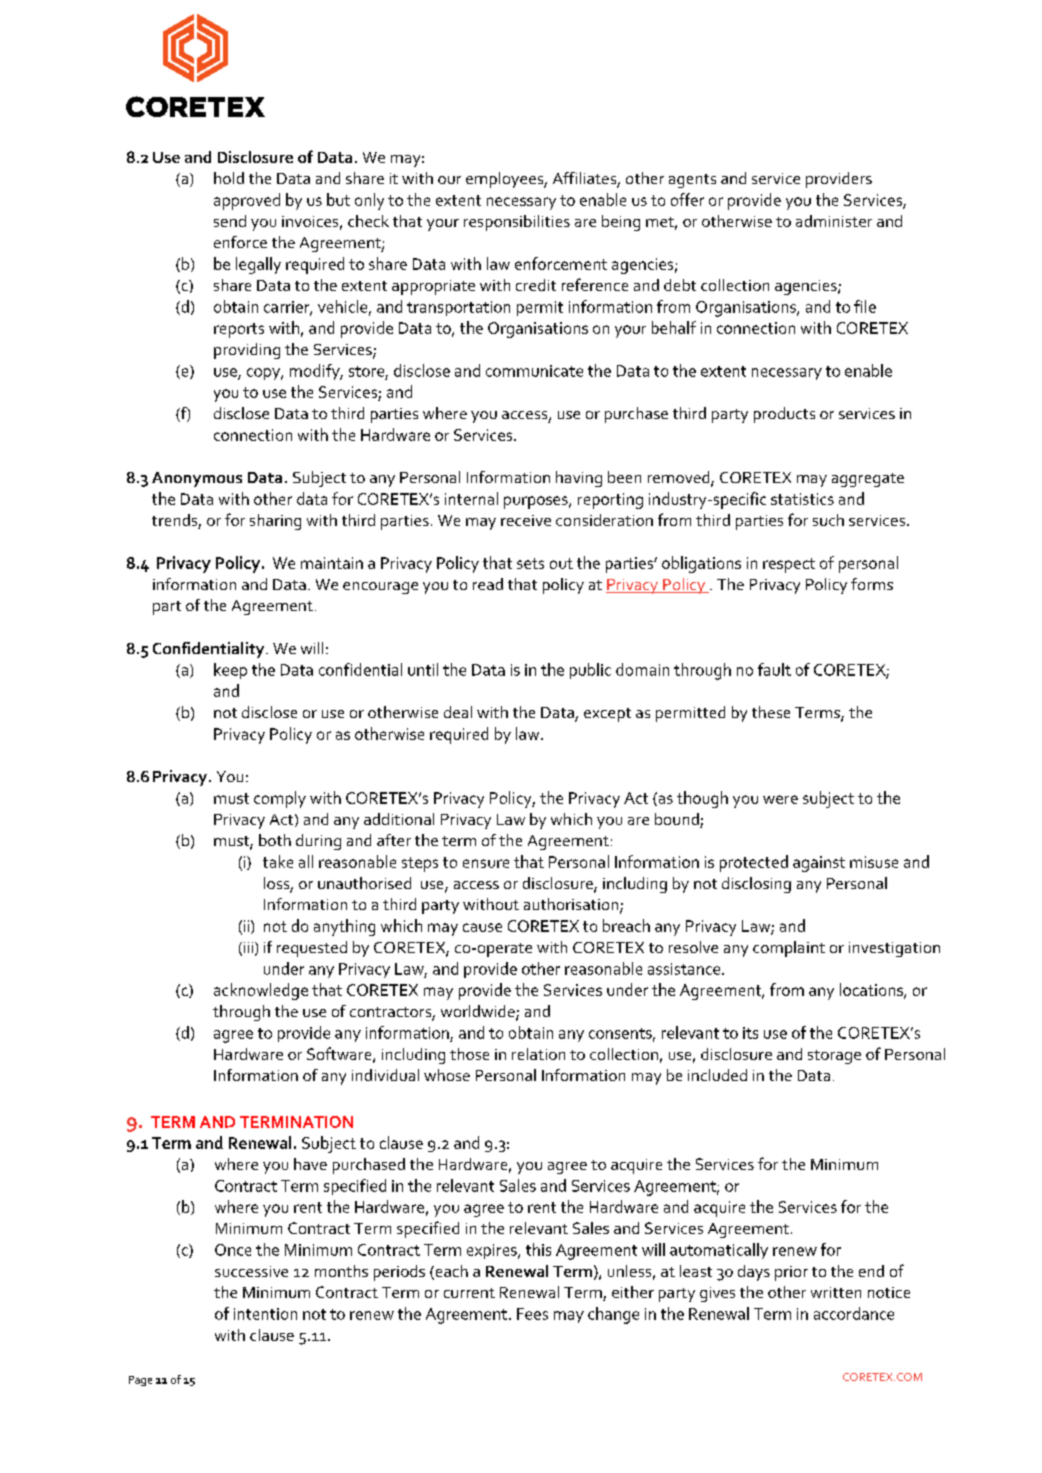  What do you see at coordinates (488, 584) in the page?
I see `read` at bounding box center [488, 584].
